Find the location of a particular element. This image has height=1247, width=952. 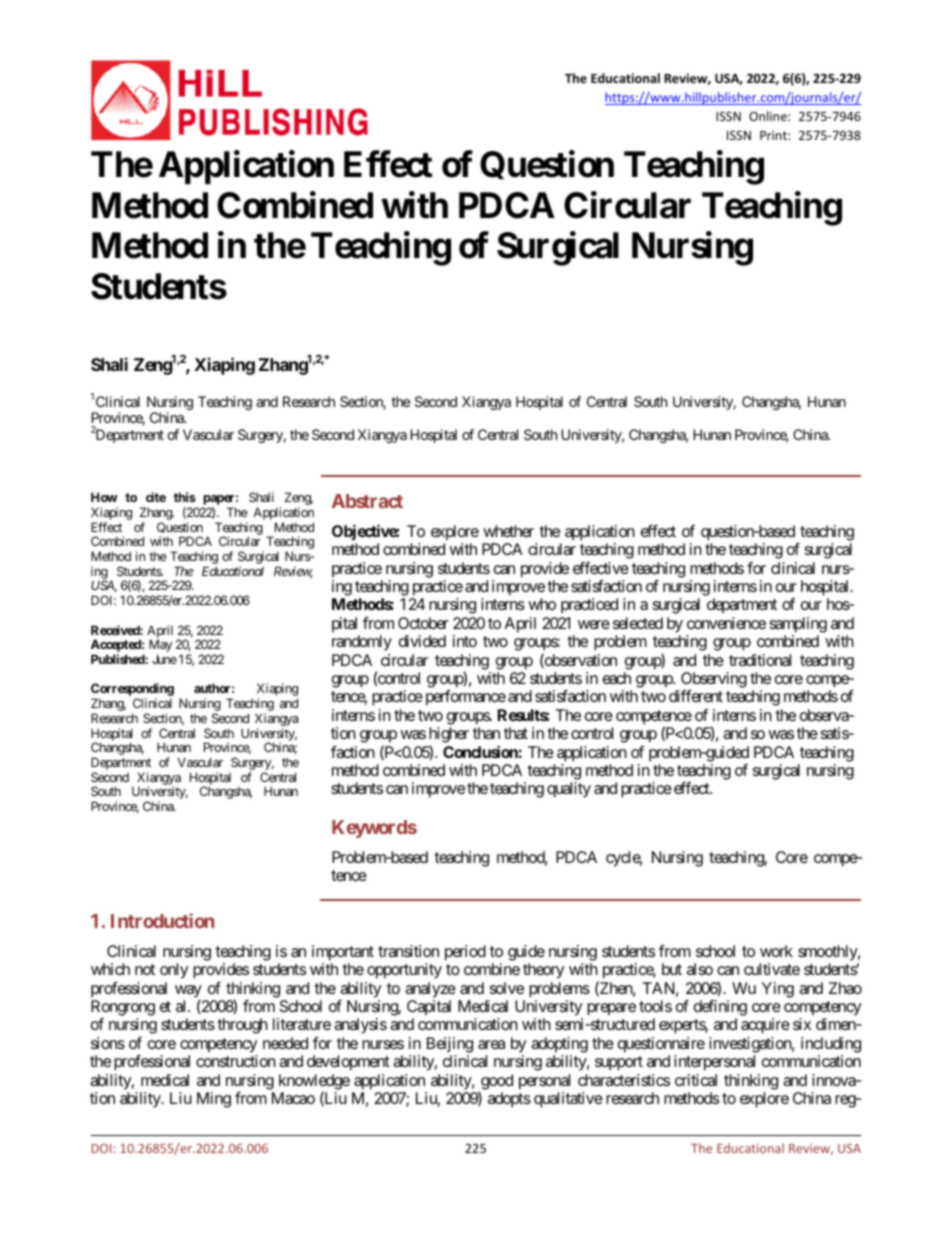

whether is located at coordinates (508, 531).
